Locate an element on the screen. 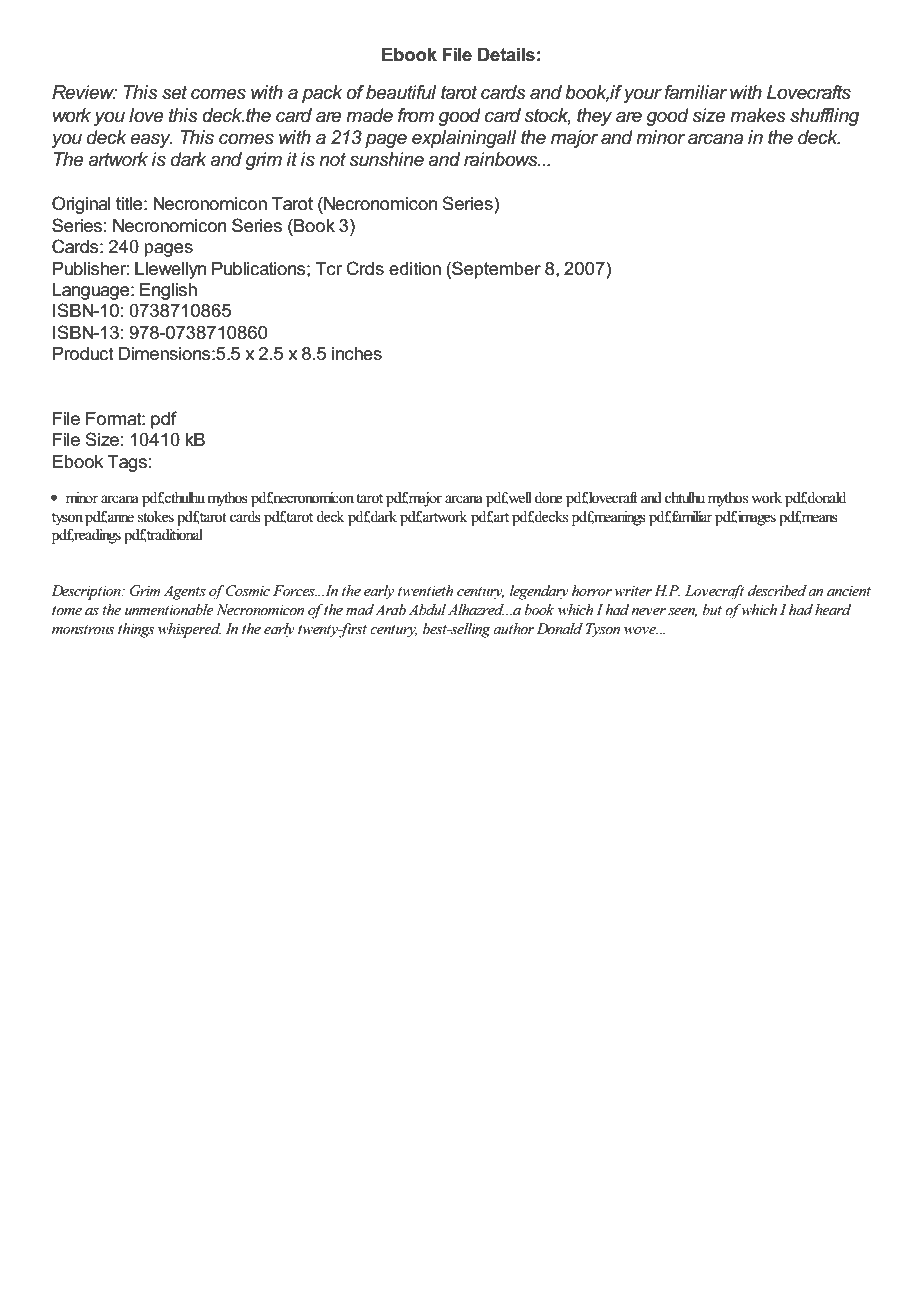  English is located at coordinates (168, 291).
